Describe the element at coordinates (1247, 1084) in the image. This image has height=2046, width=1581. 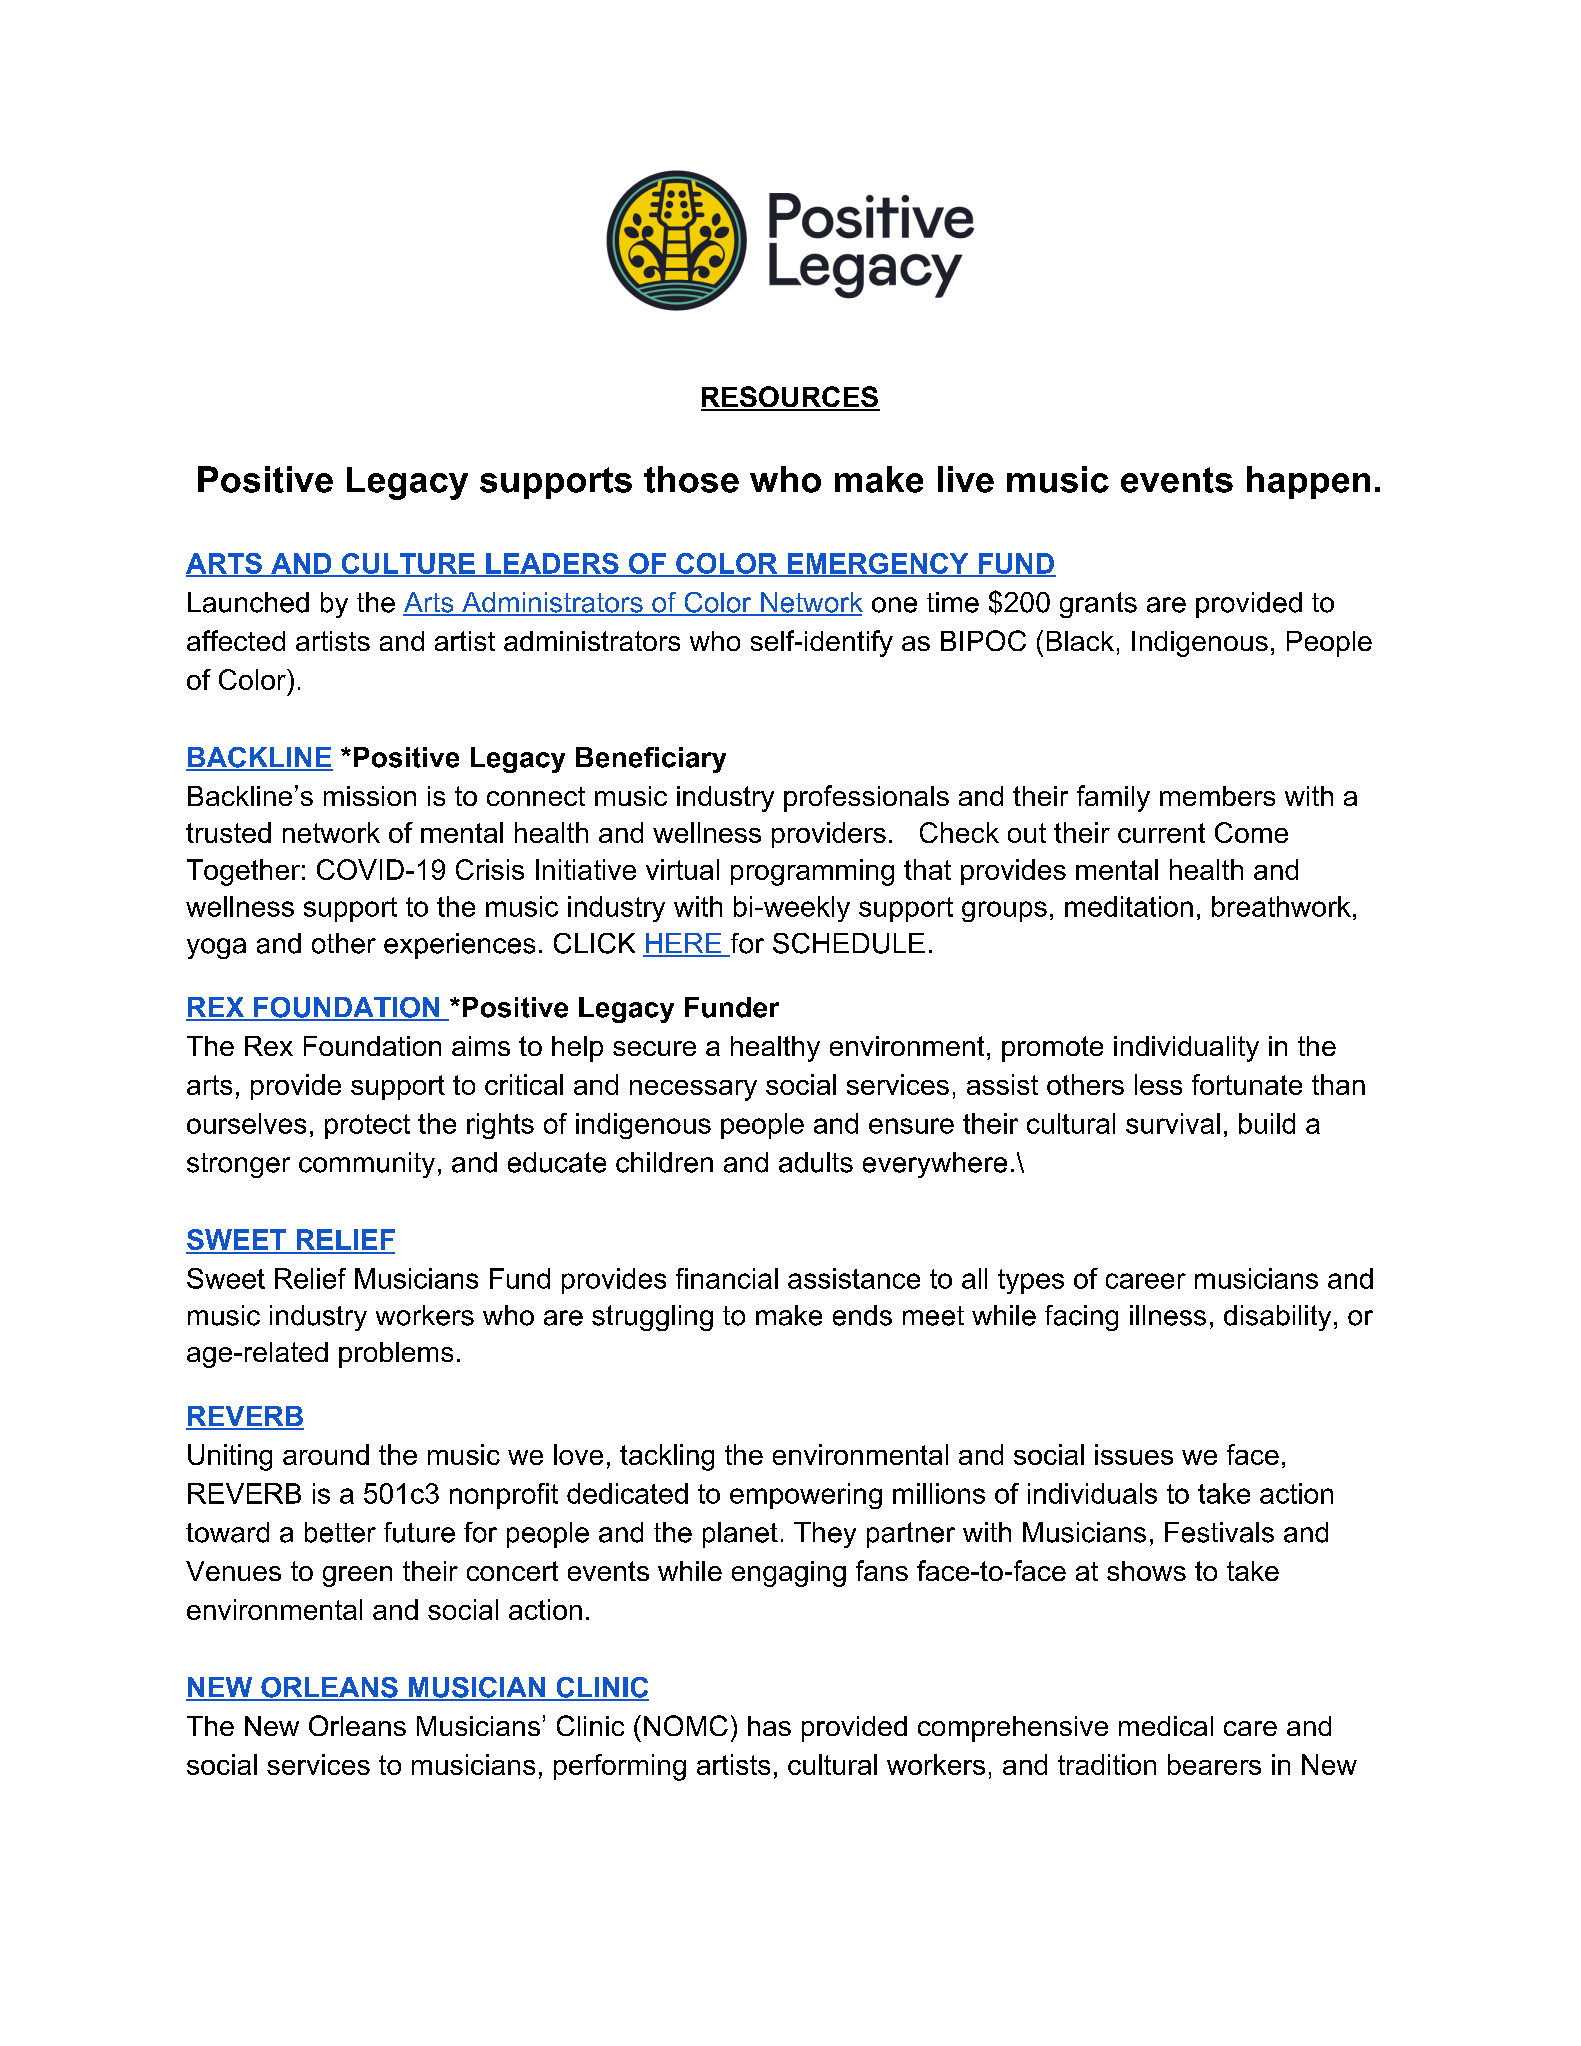
I see `fortunate` at that location.
